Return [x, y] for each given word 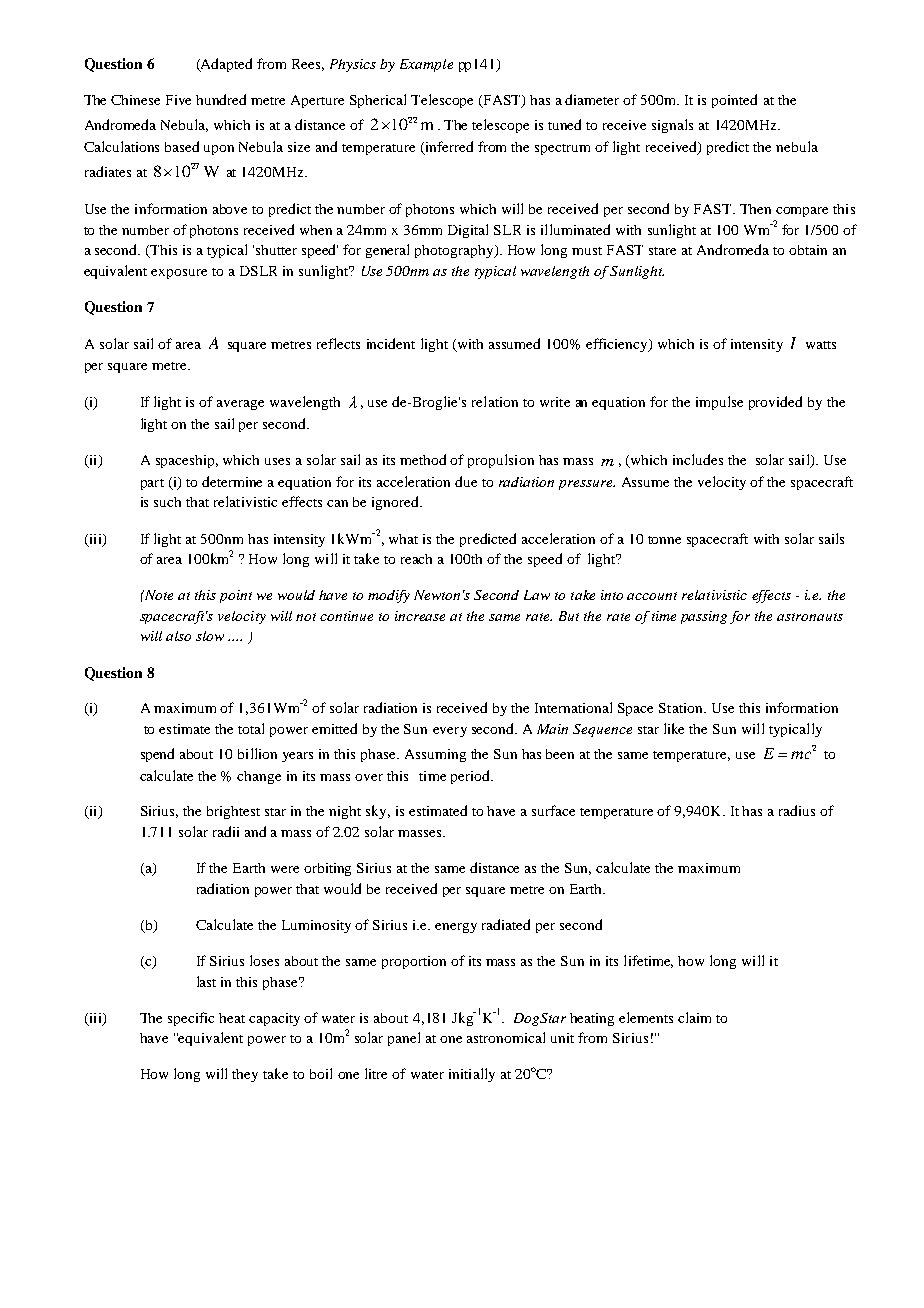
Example [426, 65]
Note [157, 595]
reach [416, 559]
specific [191, 1019]
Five [178, 100]
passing [704, 617]
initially [472, 1075]
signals [672, 126]
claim [694, 1017]
